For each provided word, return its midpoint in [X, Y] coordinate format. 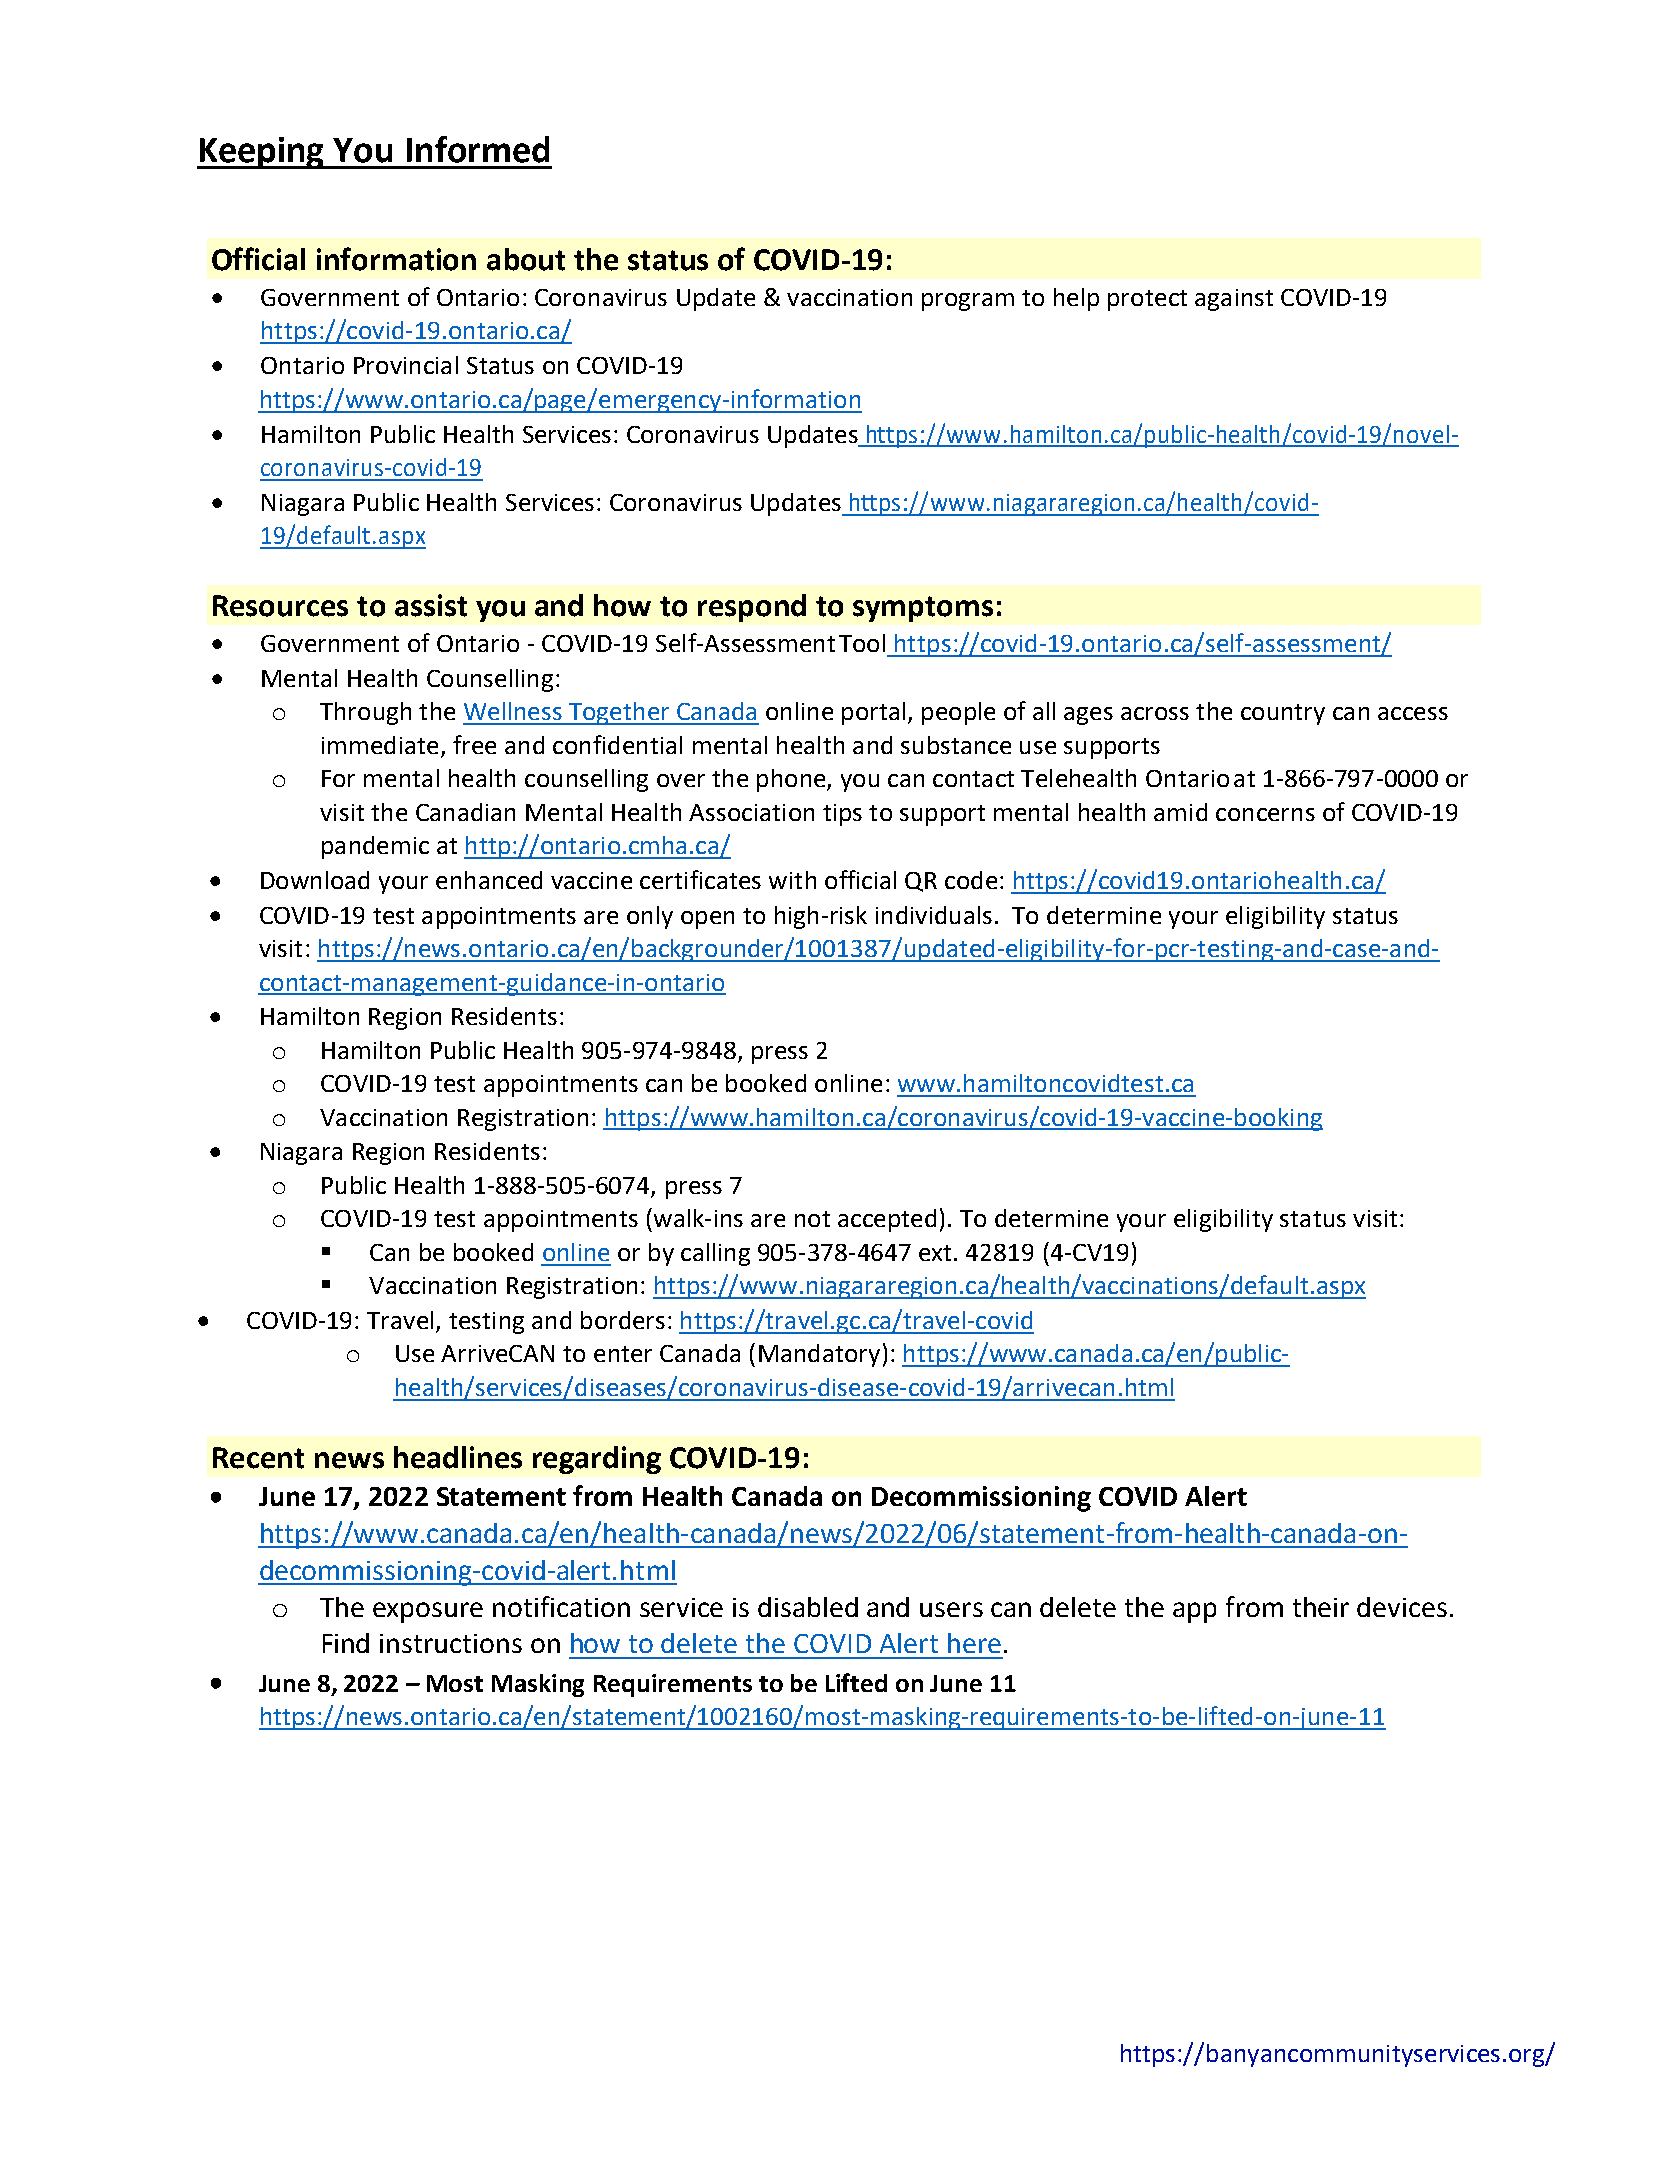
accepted [887, 1220]
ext [935, 1253]
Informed [478, 149]
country [1283, 714]
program [968, 302]
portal [873, 713]
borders [623, 1320]
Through [365, 713]
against [1234, 300]
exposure [428, 1612]
